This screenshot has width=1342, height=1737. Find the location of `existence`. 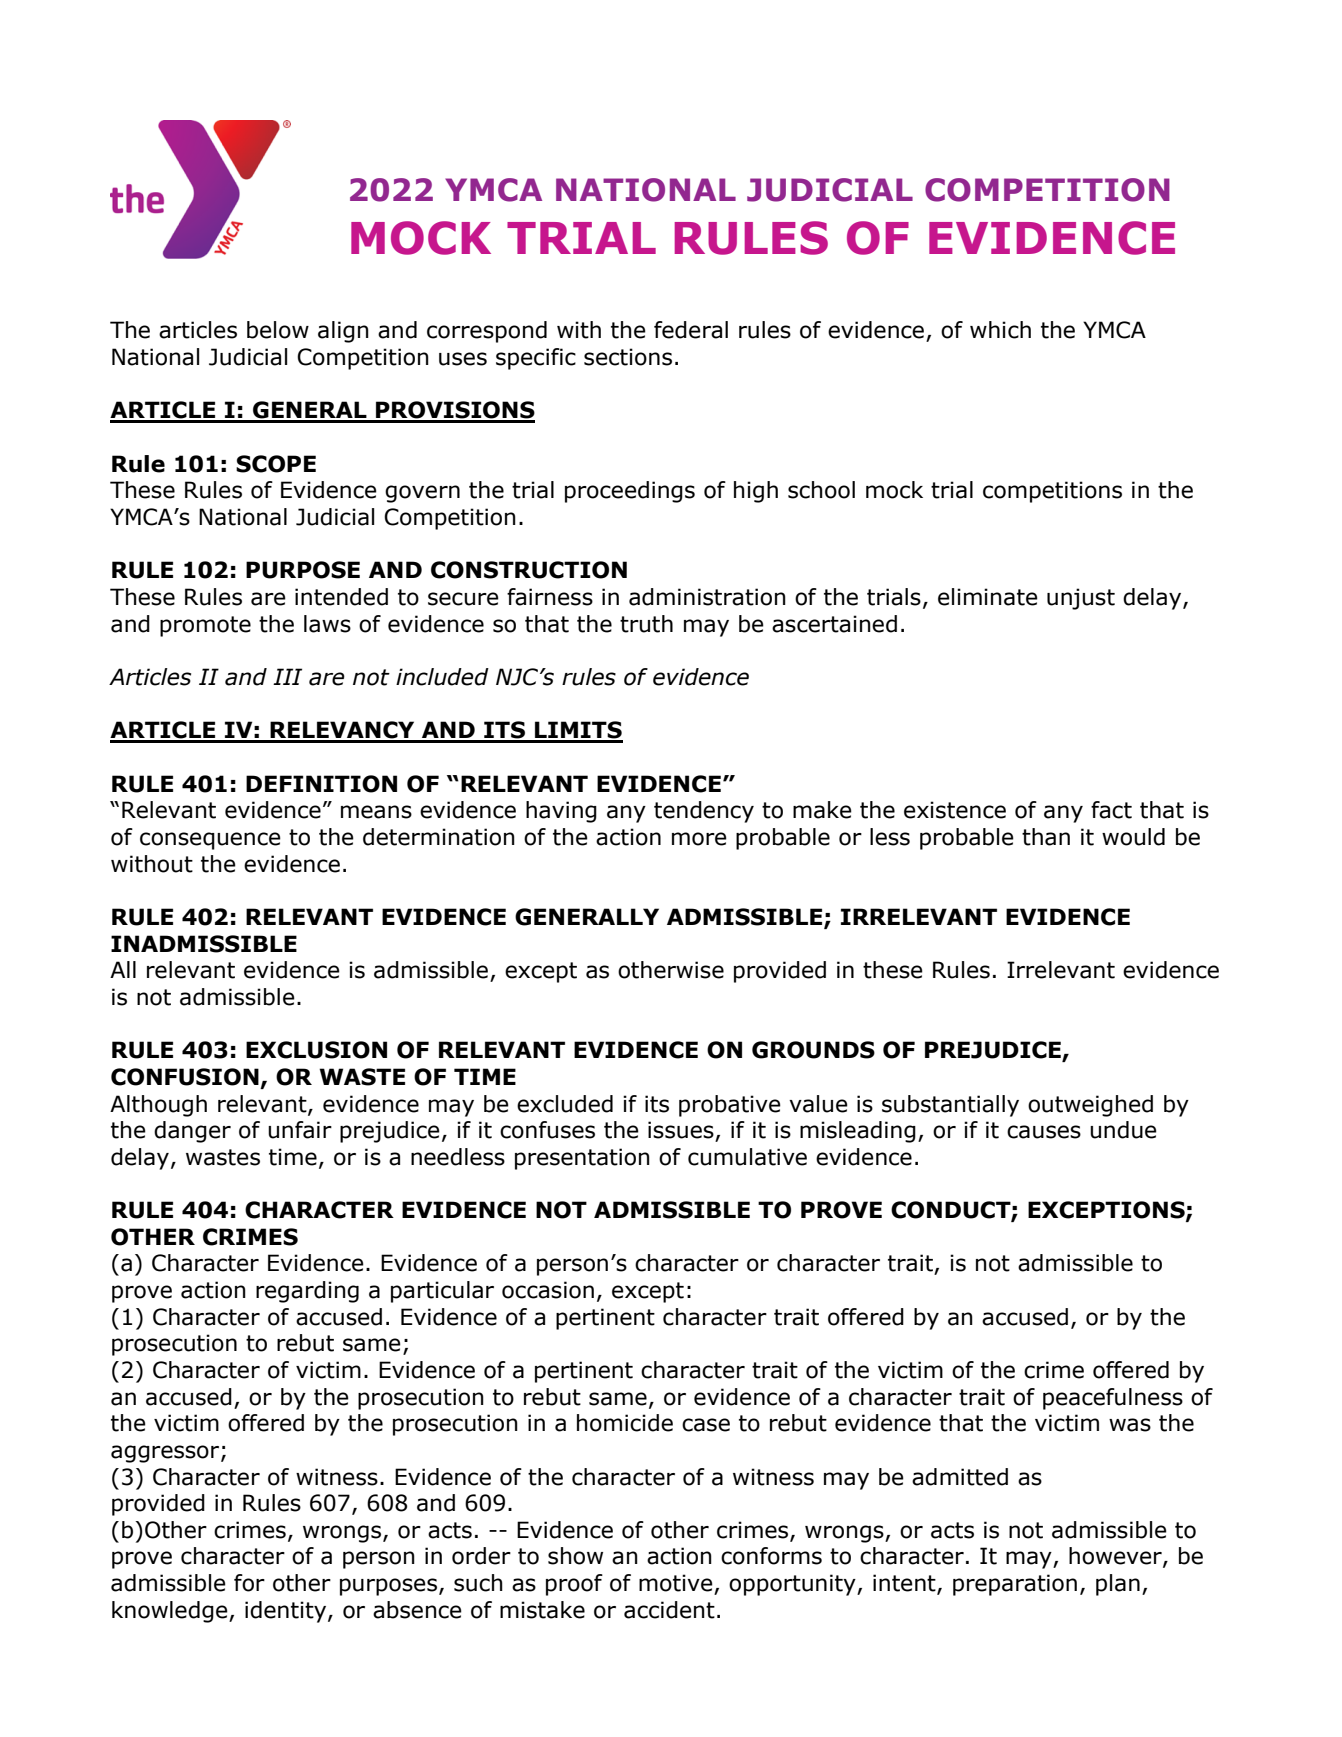

existence is located at coordinates (955, 810).
